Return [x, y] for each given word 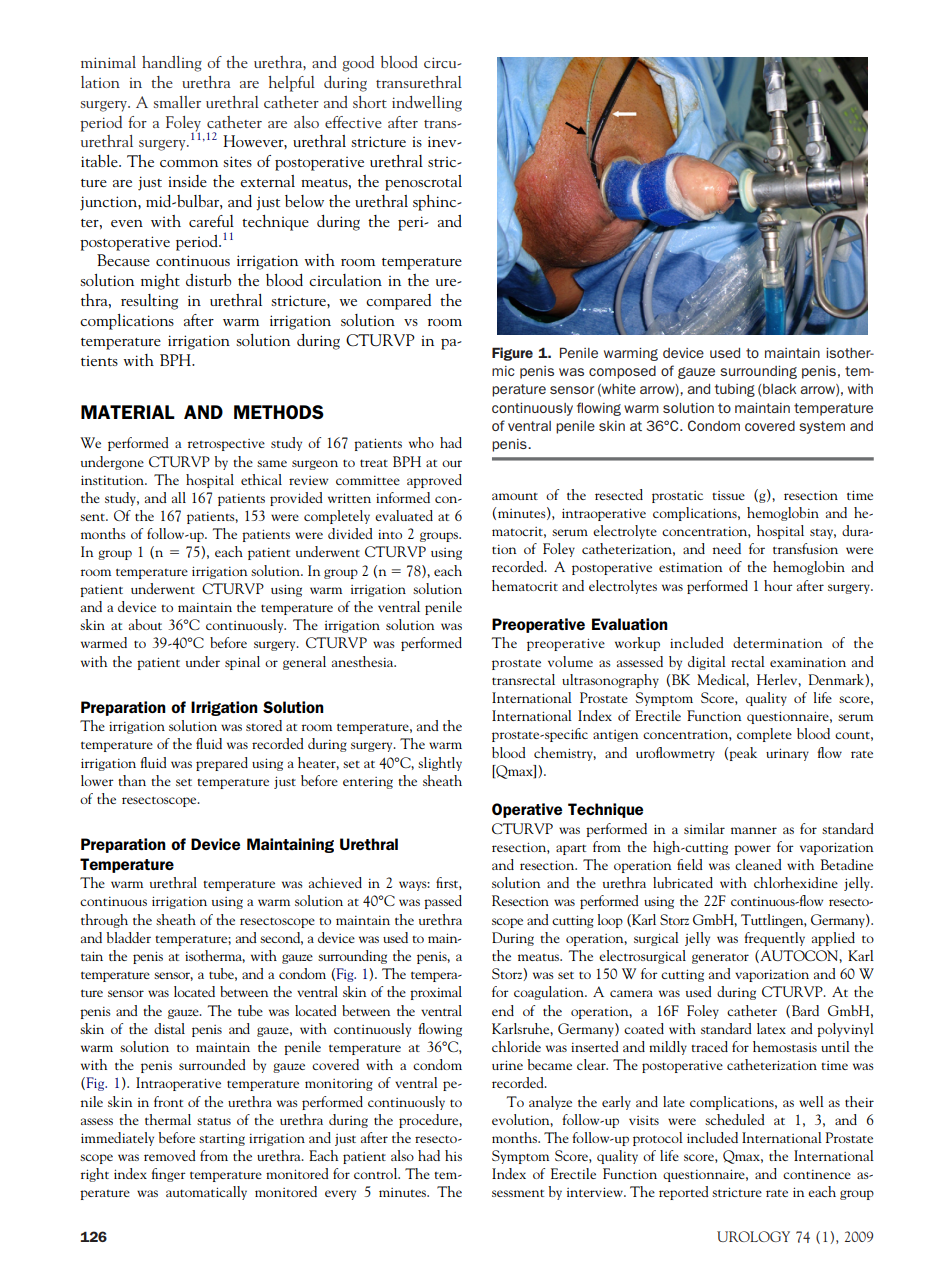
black [779, 389]
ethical [261, 479]
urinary [787, 754]
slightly [440, 764]
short [370, 102]
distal [169, 1028]
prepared [222, 764]
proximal [436, 993]
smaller [177, 102]
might [160, 282]
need [726, 548]
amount [515, 496]
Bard [805, 1010]
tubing [734, 390]
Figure [512, 354]
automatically [206, 1193]
